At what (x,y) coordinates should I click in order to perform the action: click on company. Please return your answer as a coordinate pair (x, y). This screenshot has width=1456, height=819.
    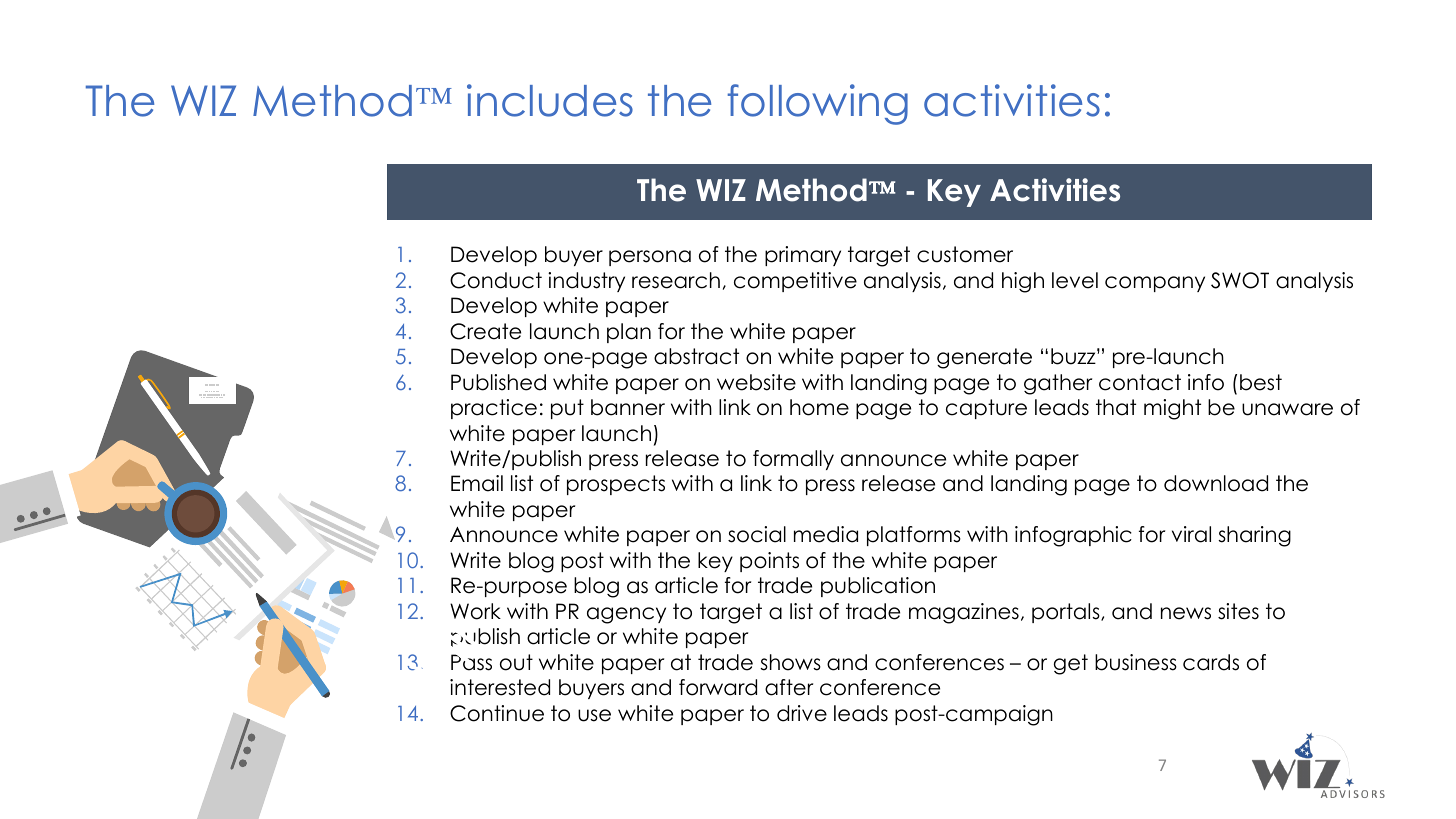
    Looking at the image, I should click on (1155, 284).
